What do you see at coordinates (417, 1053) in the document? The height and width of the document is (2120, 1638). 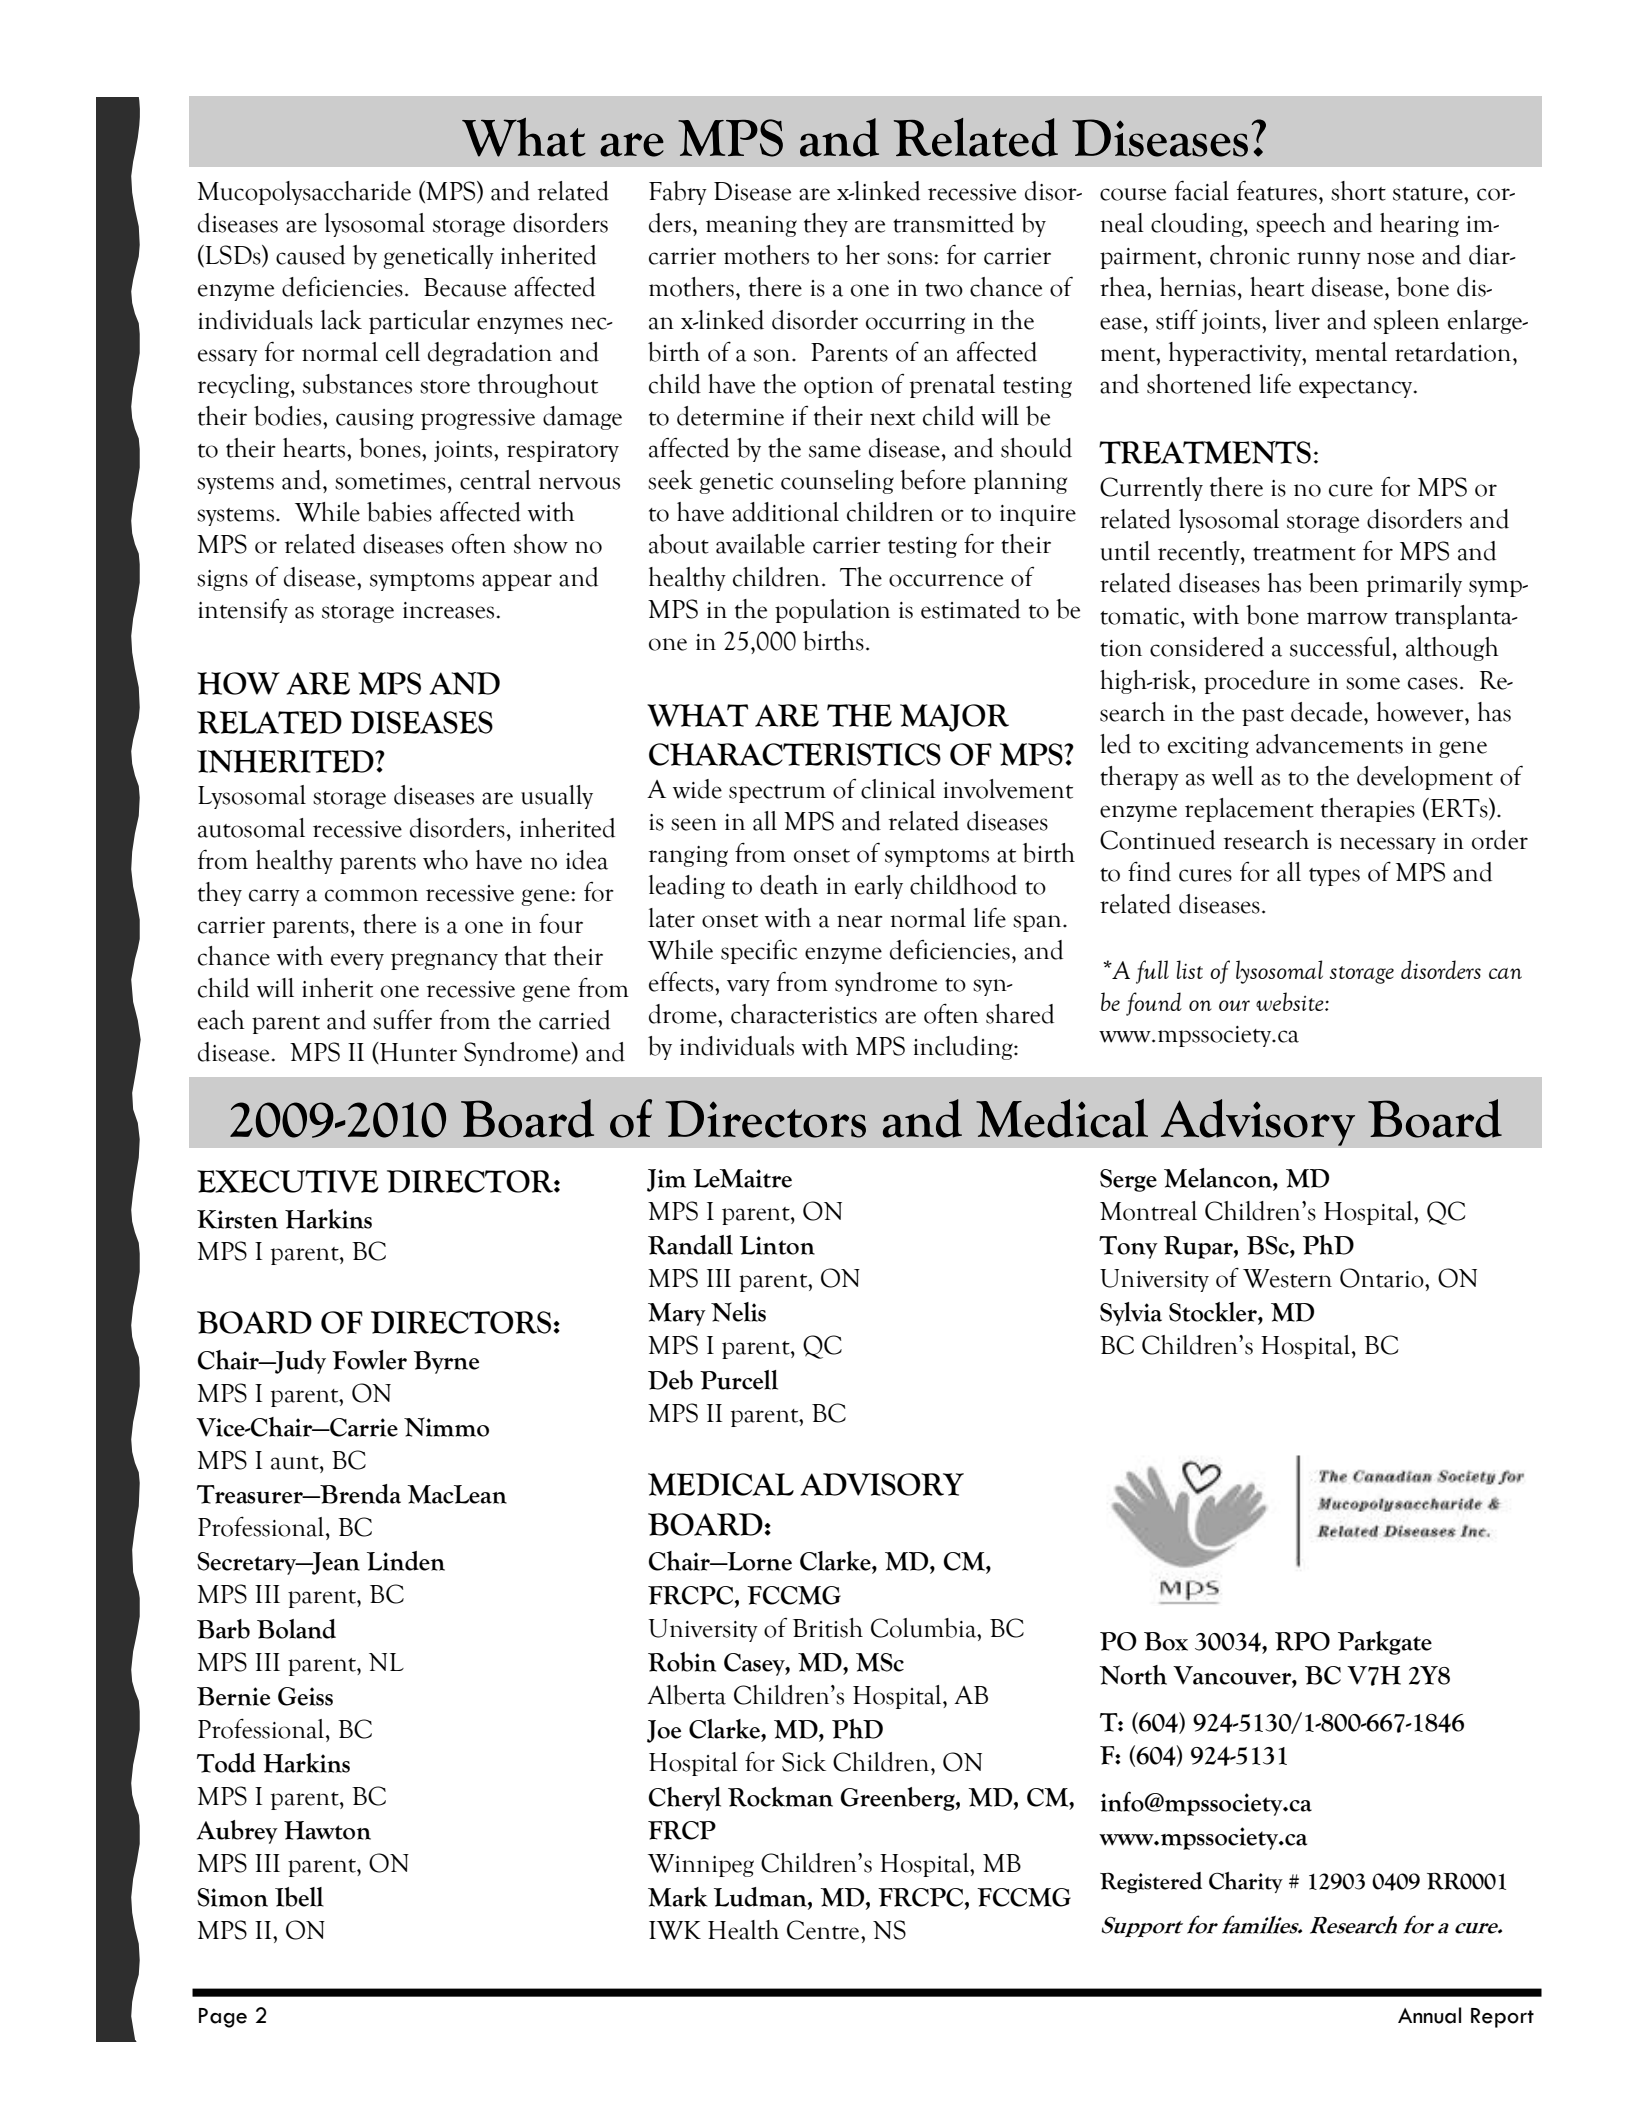 I see `Hunter` at bounding box center [417, 1053].
